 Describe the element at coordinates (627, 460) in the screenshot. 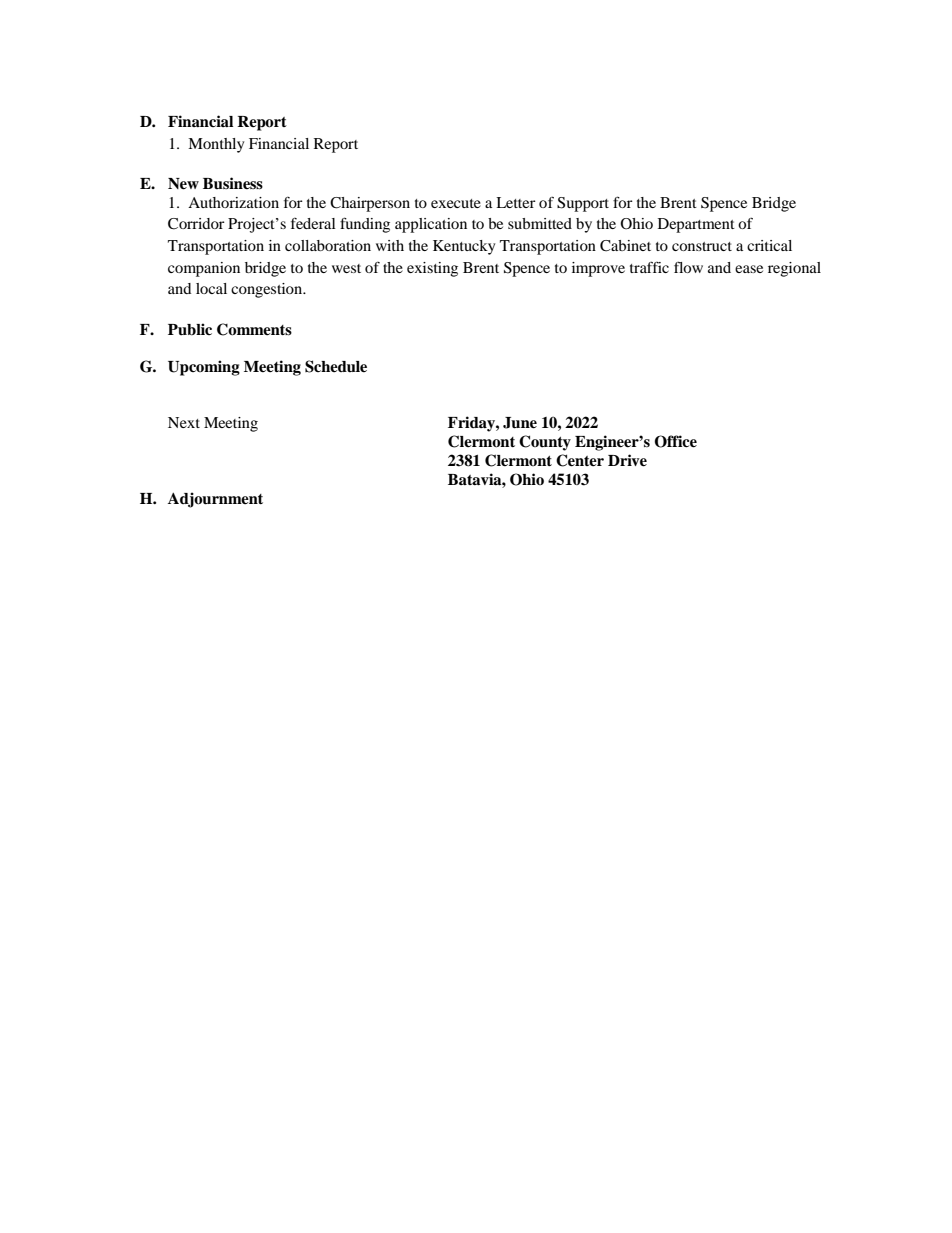

I see `Drive` at that location.
